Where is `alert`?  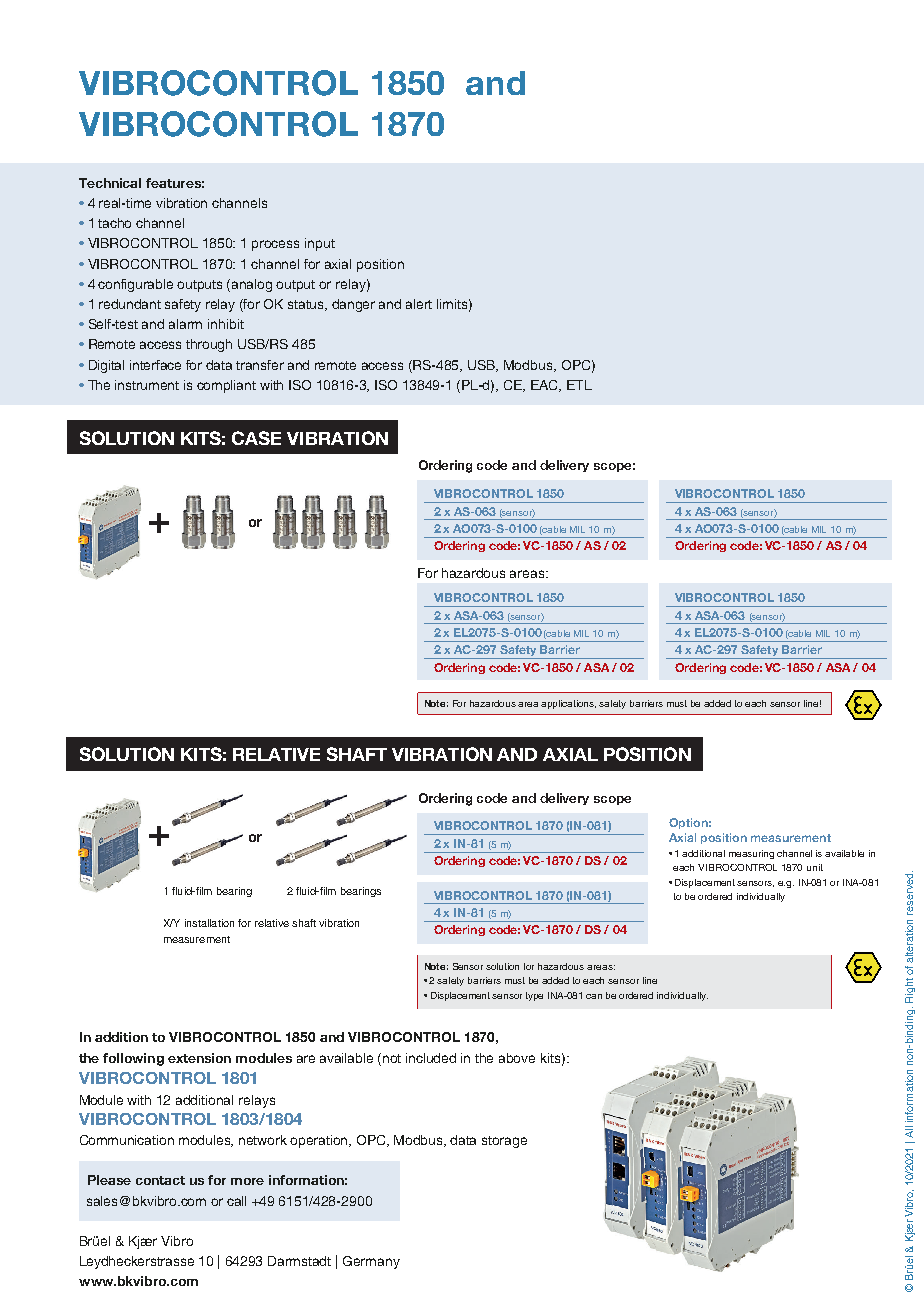
alert is located at coordinates (419, 304).
